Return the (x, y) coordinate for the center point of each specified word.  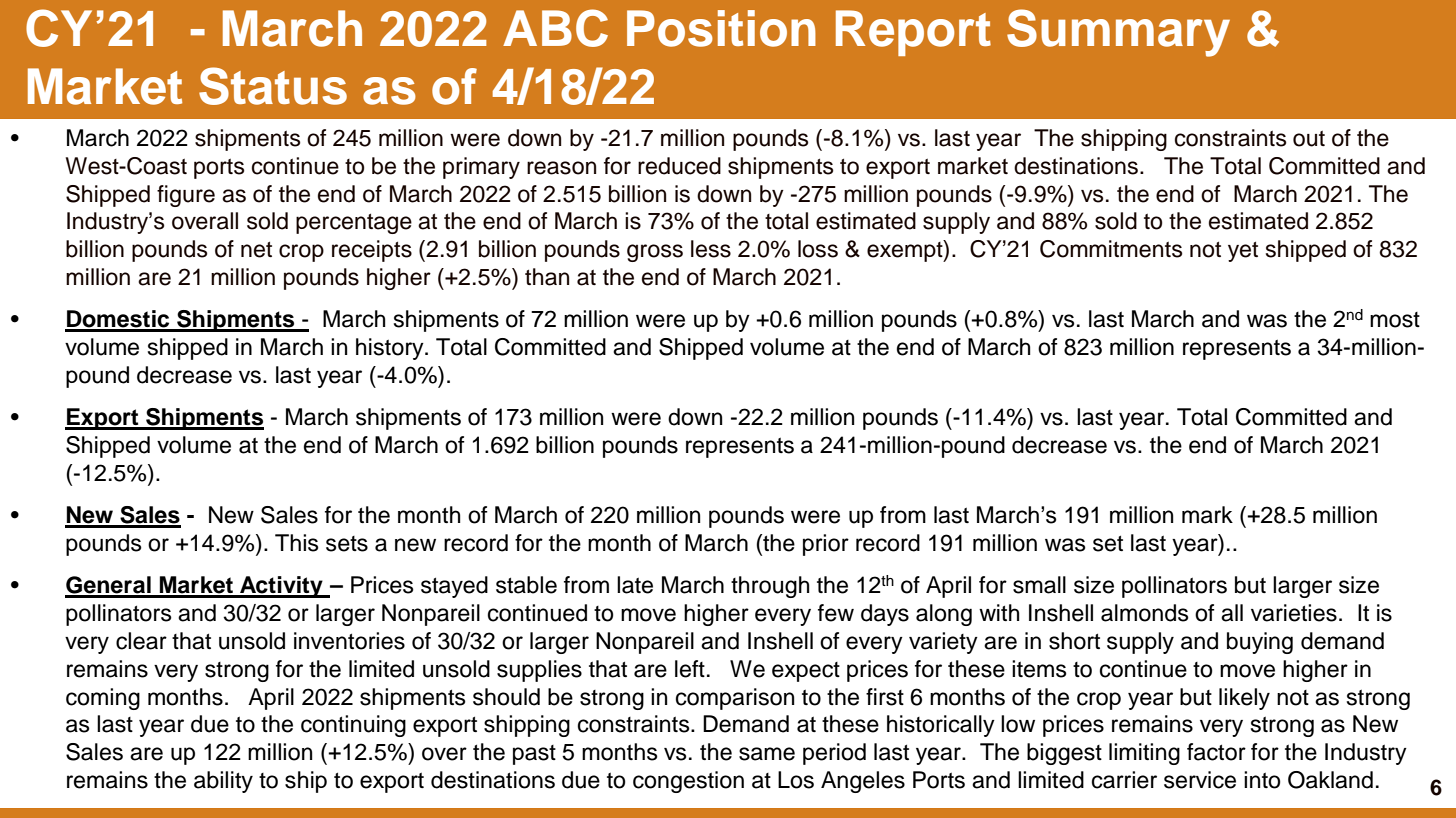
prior (826, 545)
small (1039, 585)
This (297, 543)
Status (273, 86)
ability (223, 782)
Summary (1118, 33)
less (711, 249)
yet (1243, 252)
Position (721, 28)
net (256, 250)
